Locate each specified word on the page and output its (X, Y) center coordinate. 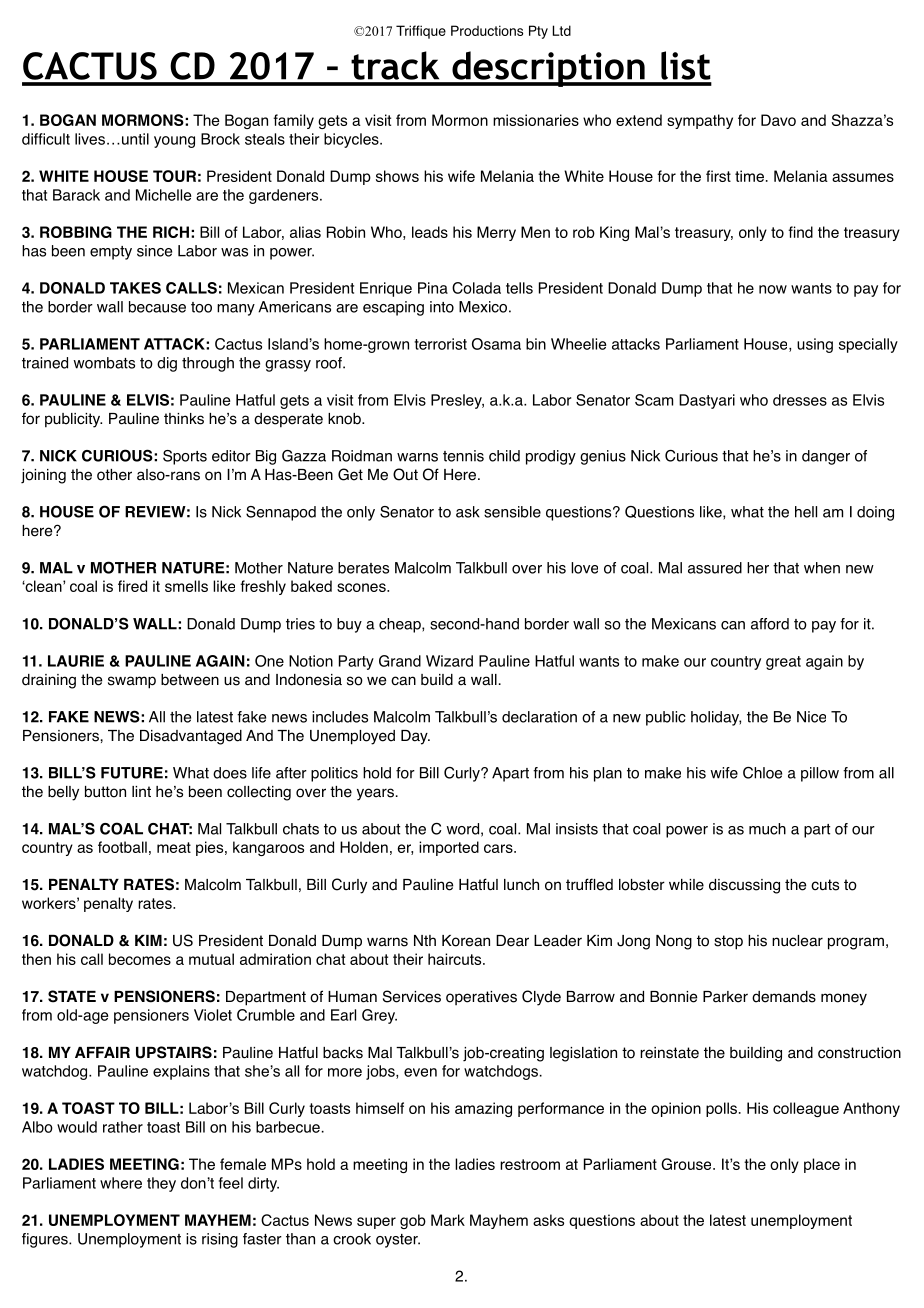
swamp (132, 682)
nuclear (797, 941)
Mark (448, 1220)
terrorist (440, 344)
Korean (466, 941)
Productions (487, 30)
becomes (140, 959)
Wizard (449, 661)
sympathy (700, 121)
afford (770, 624)
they (161, 1184)
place (822, 1165)
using (815, 345)
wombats (104, 363)
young (174, 142)
